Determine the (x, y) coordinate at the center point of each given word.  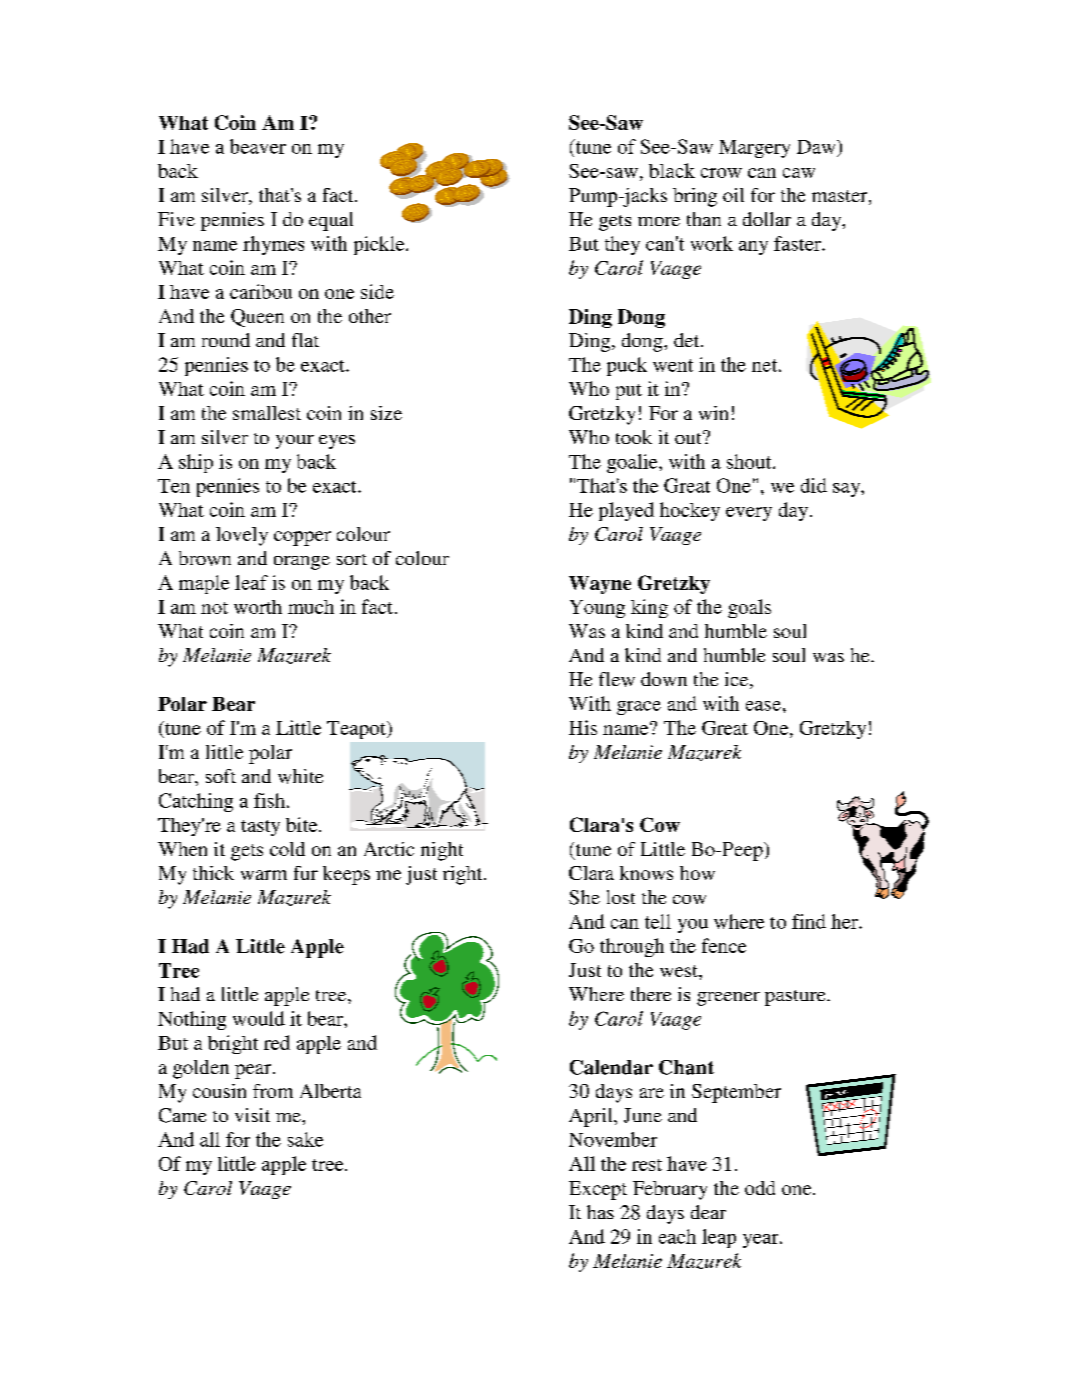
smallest (267, 413)
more (659, 221)
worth (258, 607)
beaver (258, 146)
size (386, 413)
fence (724, 945)
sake (305, 1139)
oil (733, 195)
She (584, 897)
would (259, 1018)
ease (763, 706)
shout (750, 461)
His (583, 727)
